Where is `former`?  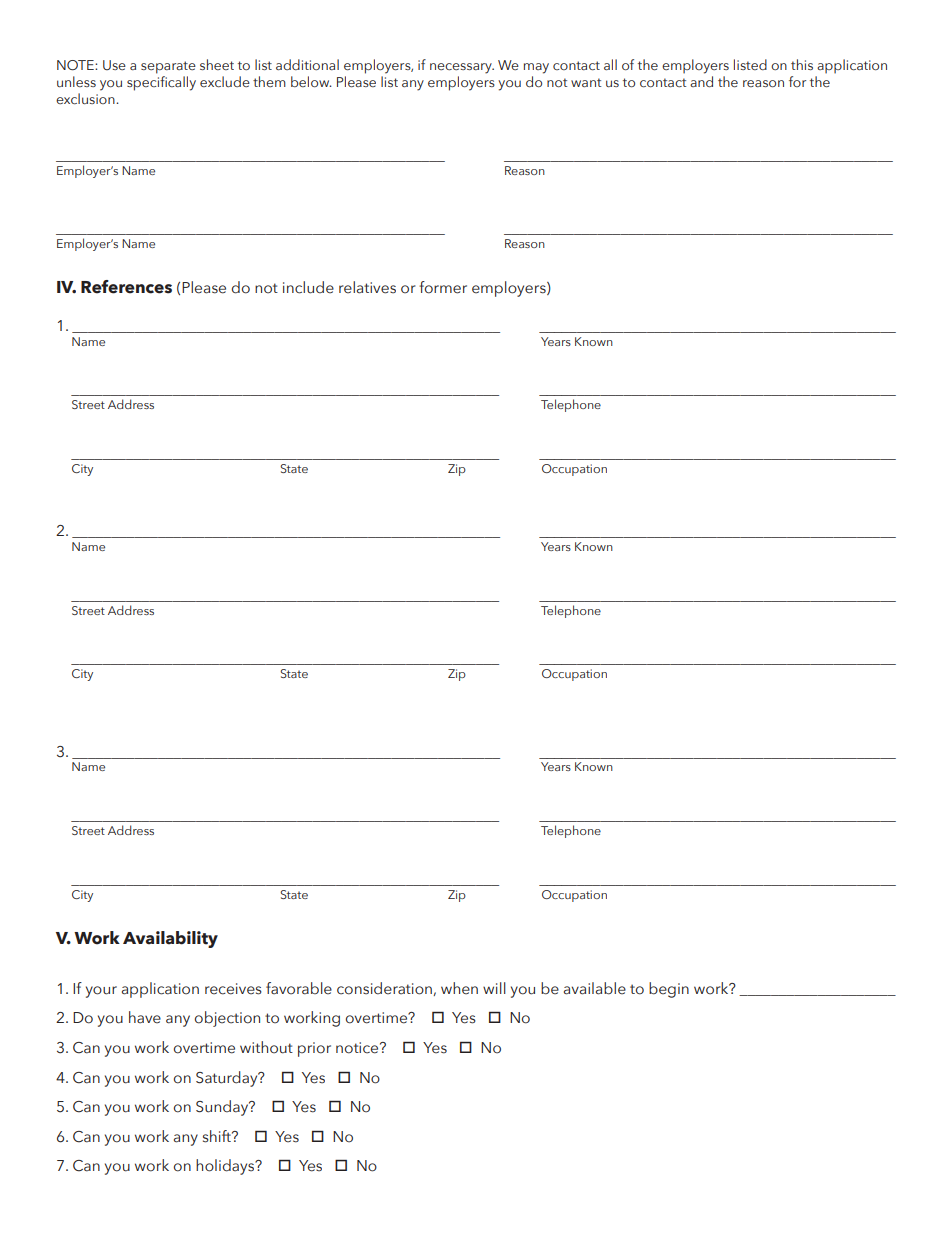 former is located at coordinates (443, 287).
